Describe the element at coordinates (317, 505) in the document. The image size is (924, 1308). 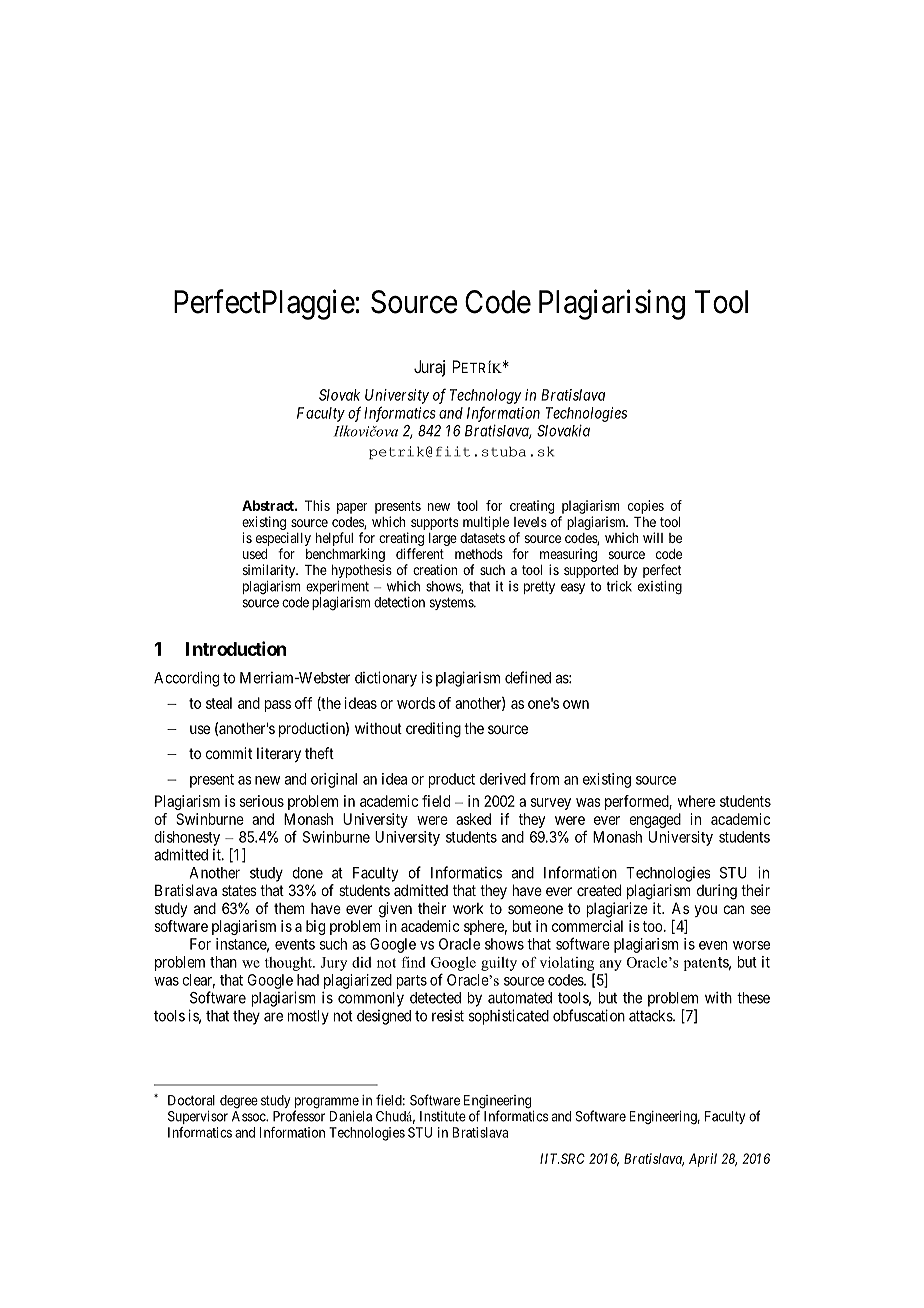
I see `This` at that location.
